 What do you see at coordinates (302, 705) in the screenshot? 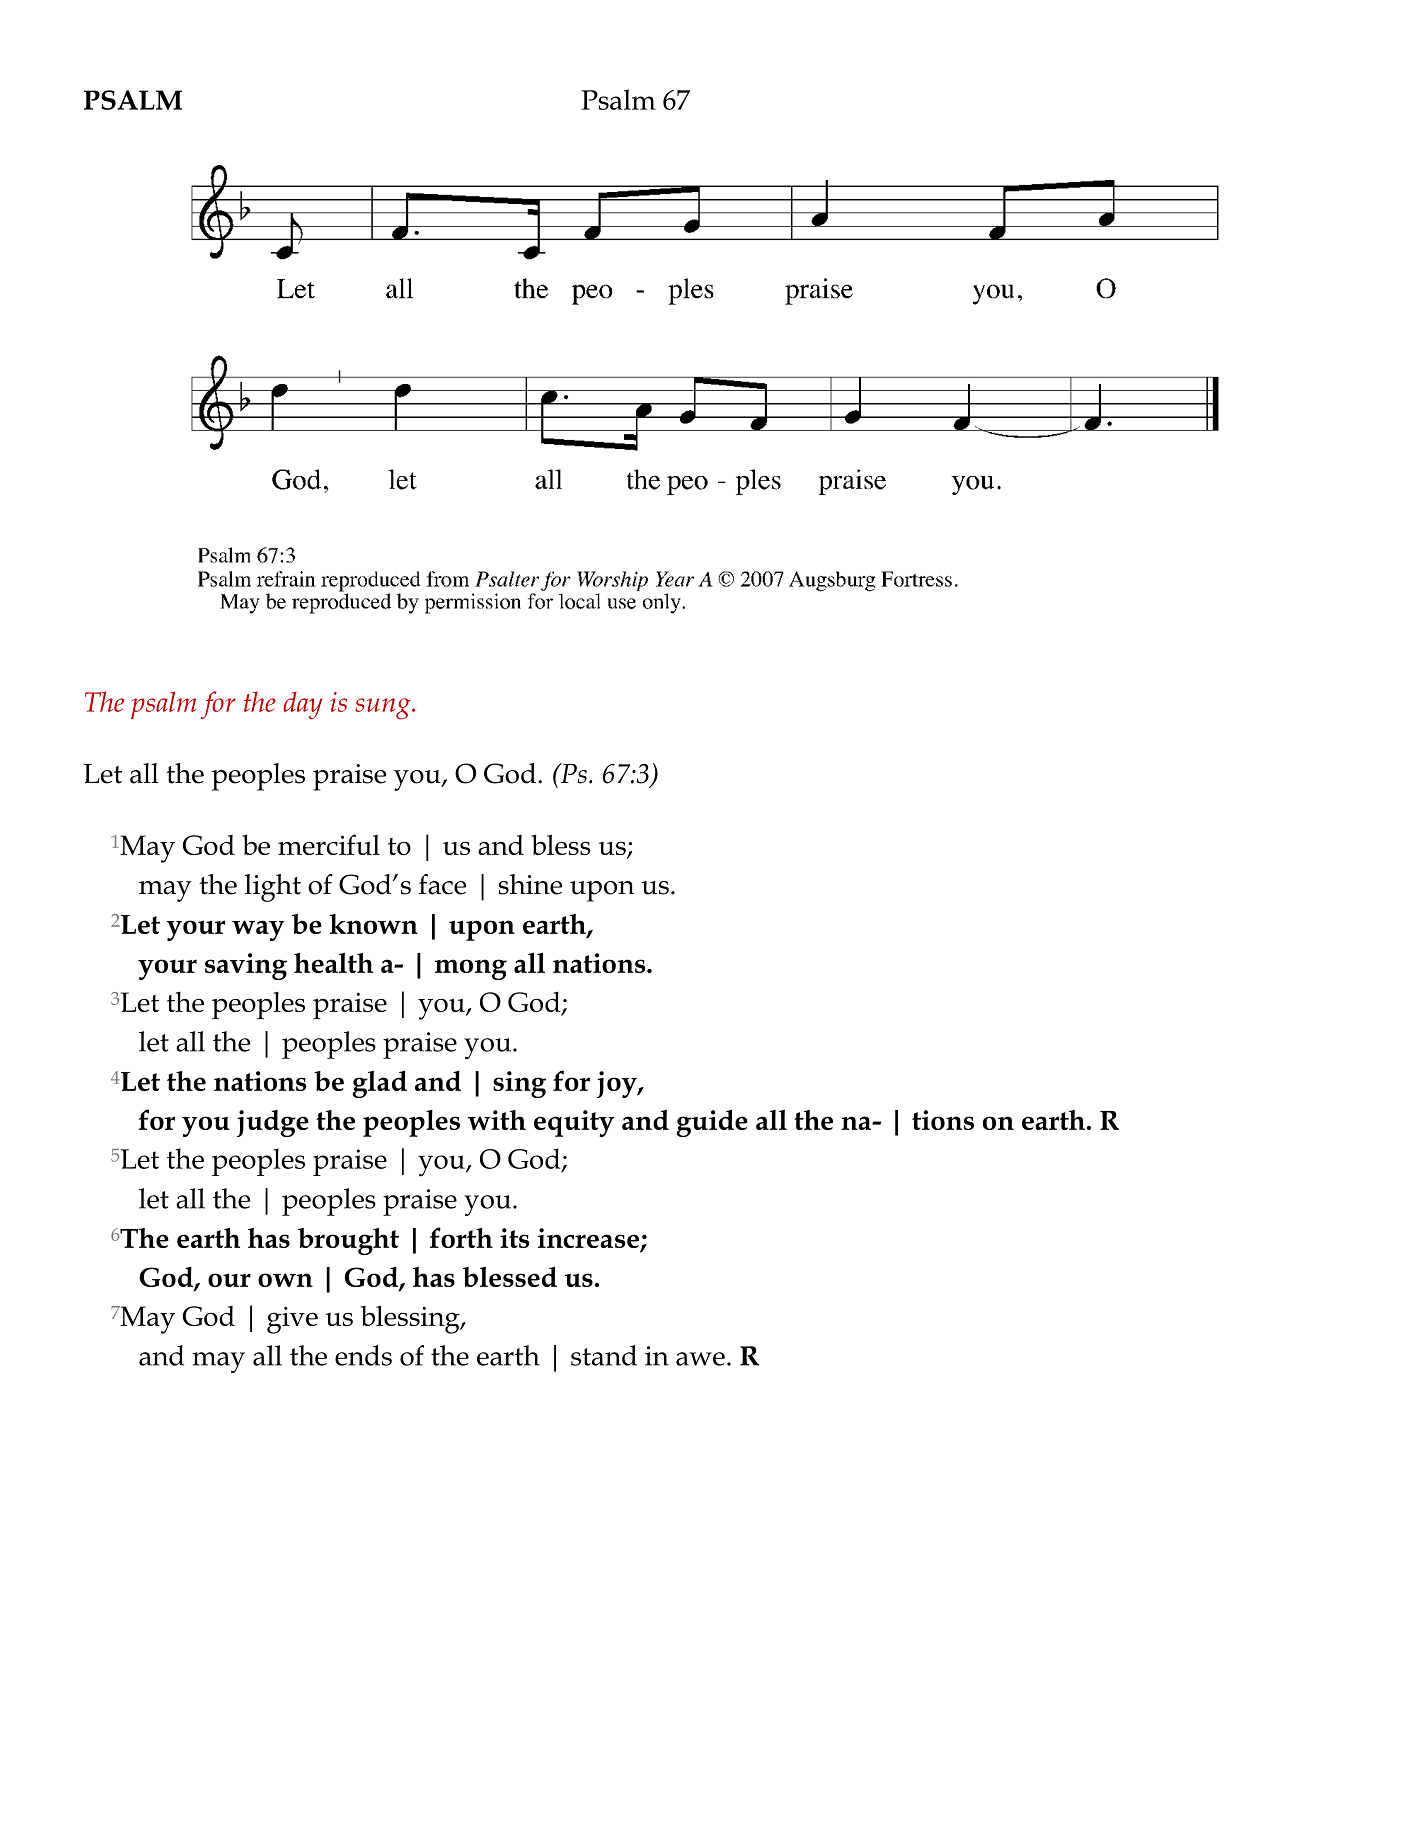
I see `day` at bounding box center [302, 705].
